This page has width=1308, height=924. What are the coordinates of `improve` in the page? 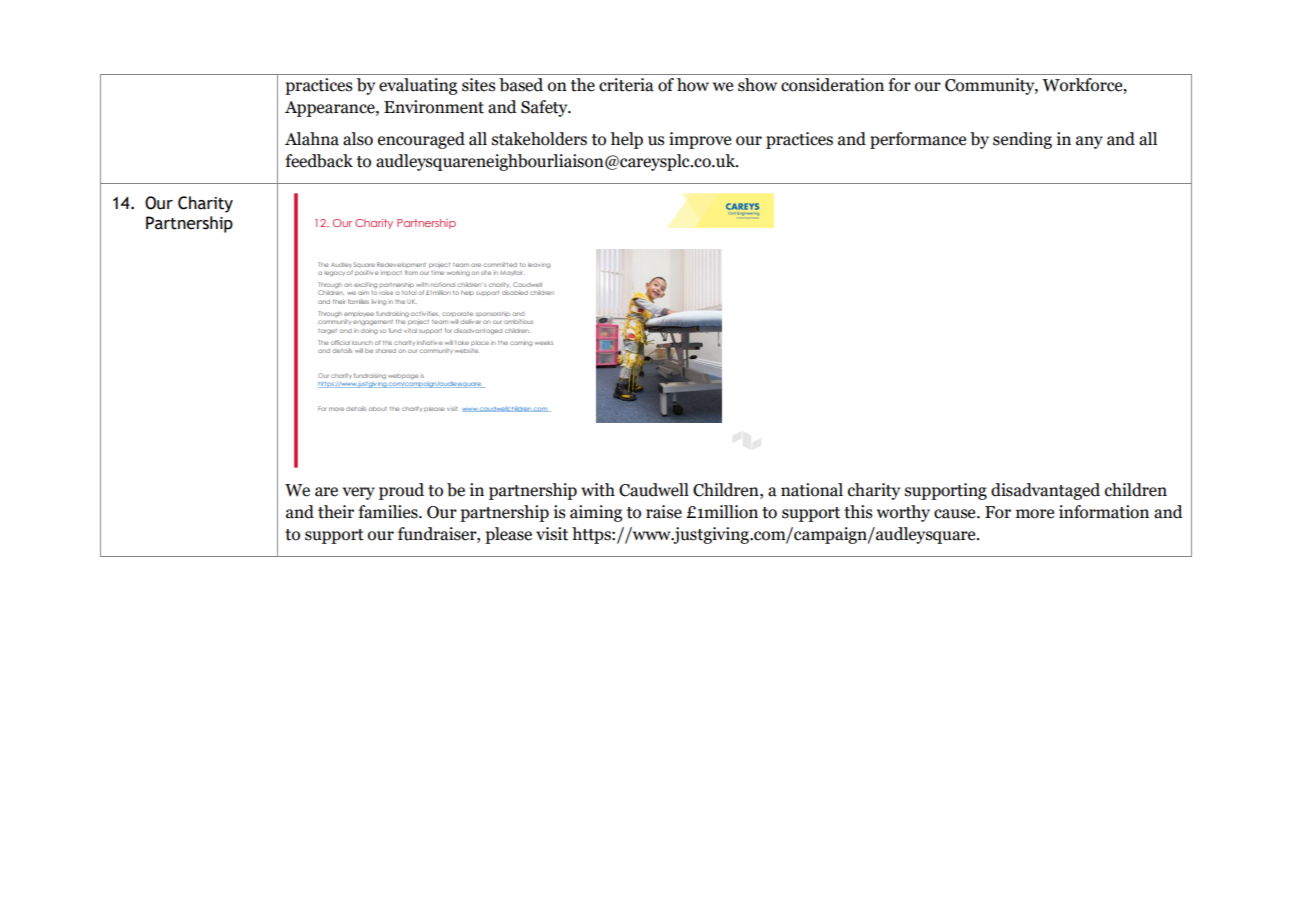 It's located at (700, 140).
